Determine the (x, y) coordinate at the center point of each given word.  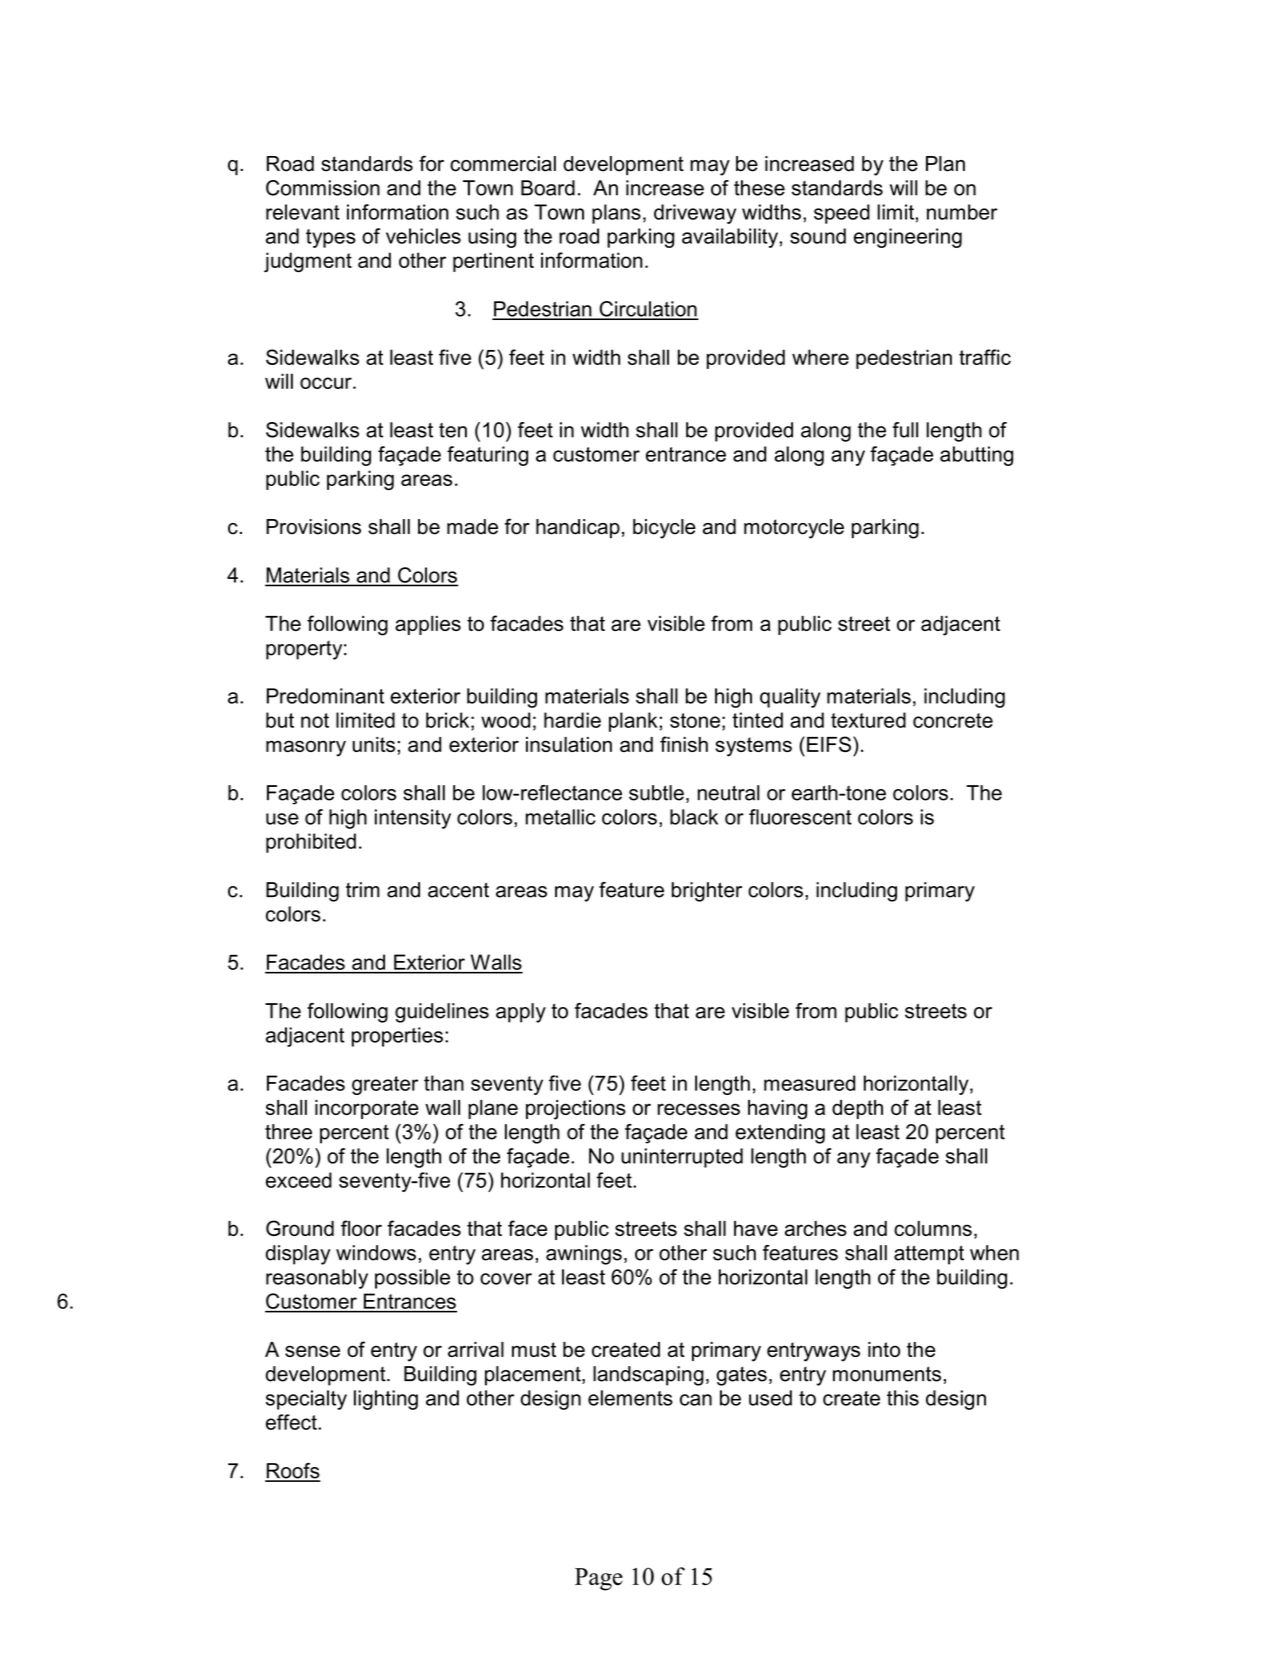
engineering (908, 238)
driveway (695, 214)
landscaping (648, 1376)
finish (684, 744)
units (373, 744)
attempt (929, 1255)
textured (868, 720)
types (331, 238)
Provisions (313, 527)
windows (376, 1253)
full (905, 430)
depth (857, 1109)
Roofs (292, 1472)
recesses (699, 1109)
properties (397, 1037)
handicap (578, 528)
